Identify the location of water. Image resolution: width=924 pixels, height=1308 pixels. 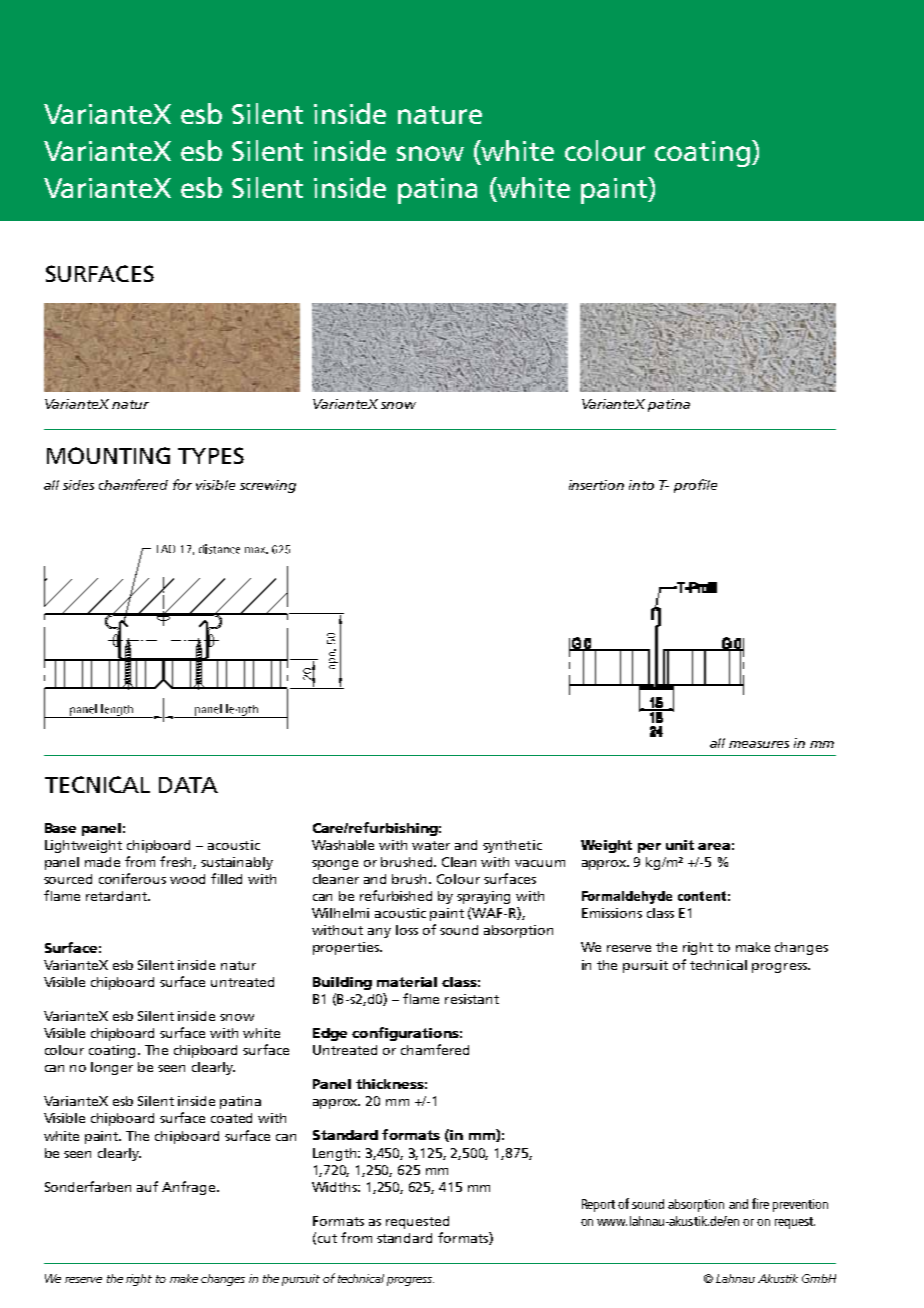
(431, 845).
